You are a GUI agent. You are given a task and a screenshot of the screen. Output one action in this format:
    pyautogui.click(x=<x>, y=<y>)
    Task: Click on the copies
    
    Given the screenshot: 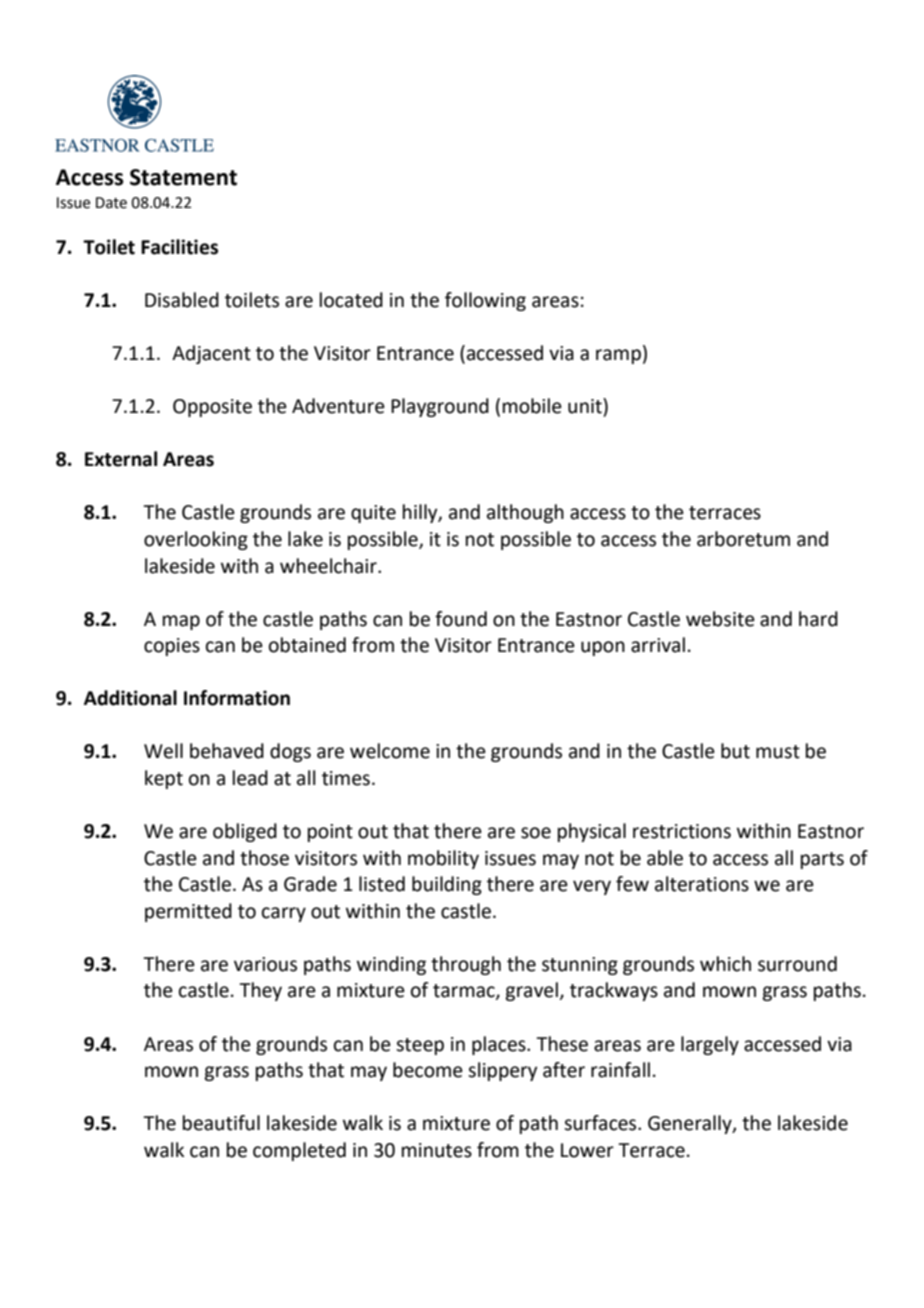 What is the action you would take?
    pyautogui.click(x=172, y=647)
